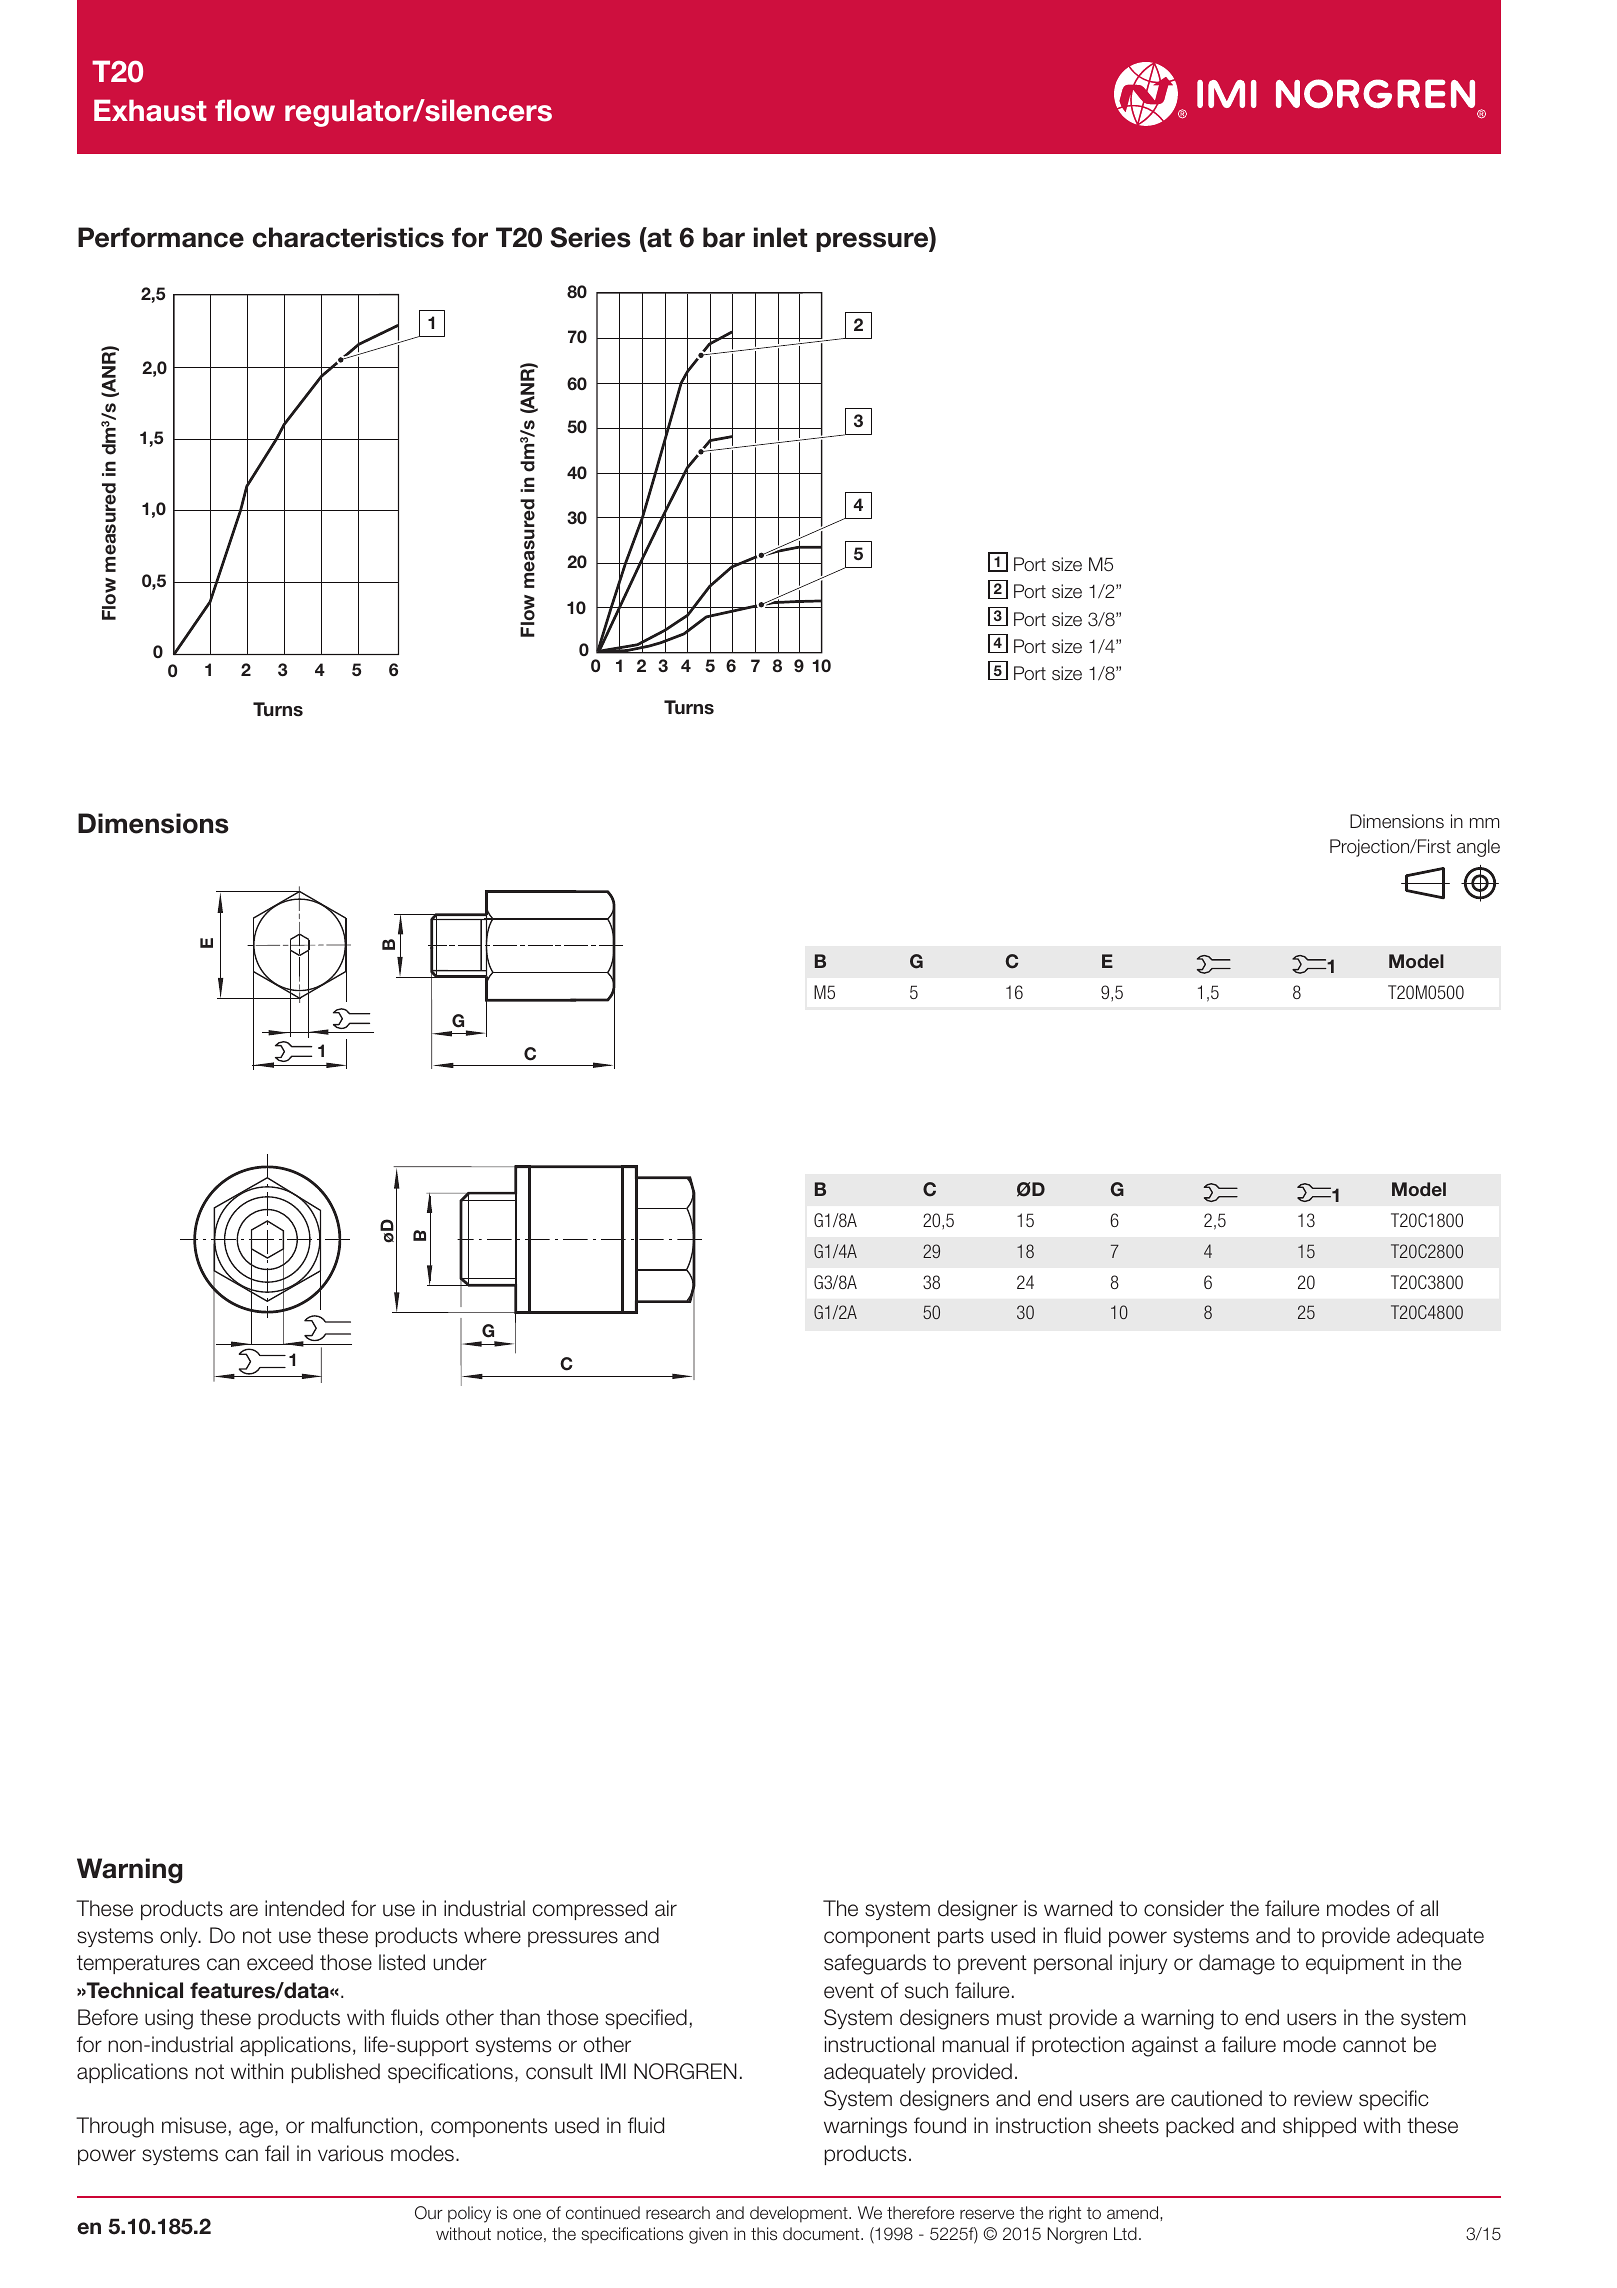  What do you see at coordinates (304, 1908) in the image?
I see `intended` at bounding box center [304, 1908].
